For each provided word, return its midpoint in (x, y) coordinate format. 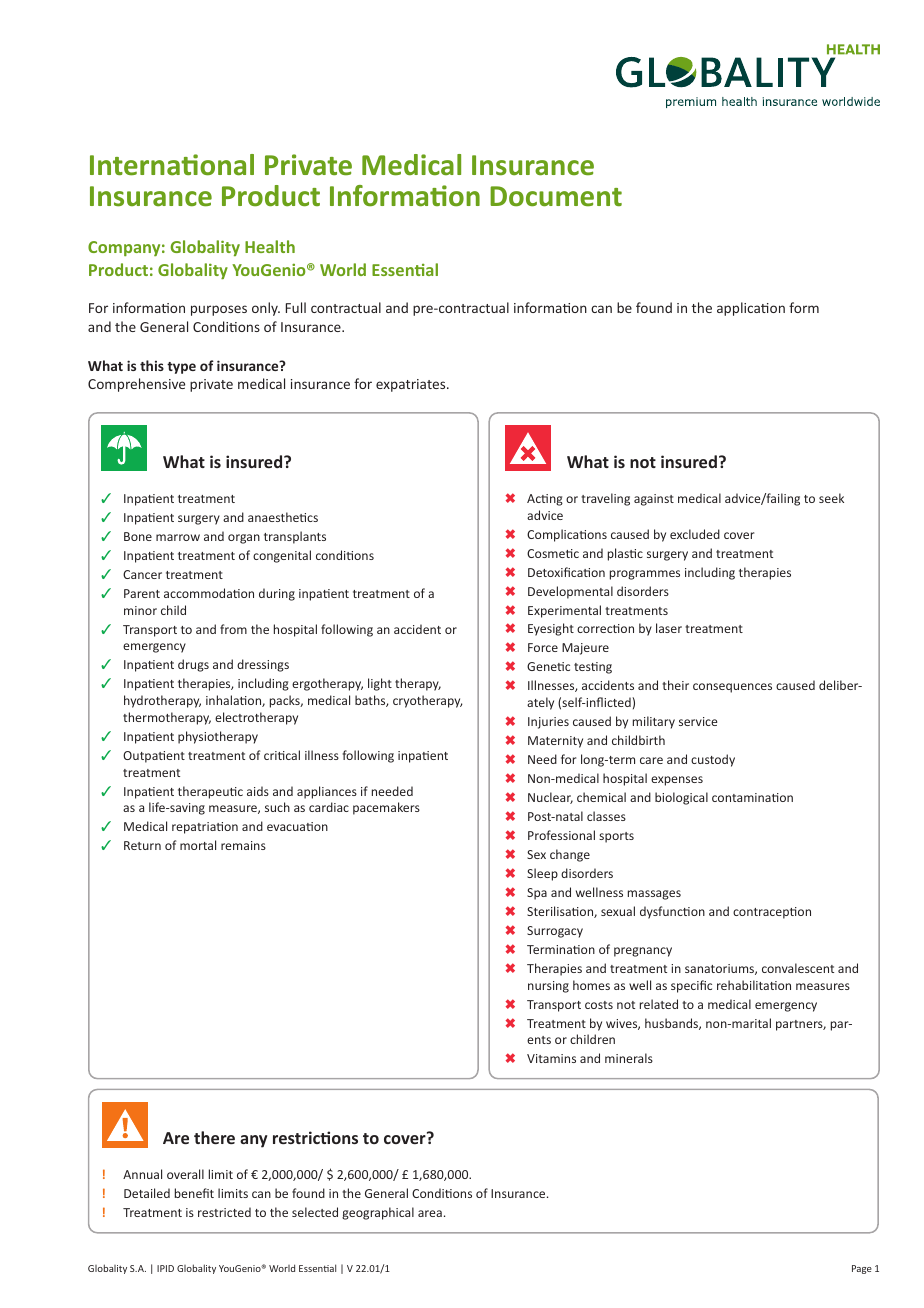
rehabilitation (754, 985)
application (751, 309)
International (172, 165)
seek (831, 498)
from (233, 629)
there (214, 1137)
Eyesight (551, 629)
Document (556, 196)
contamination (752, 797)
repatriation (205, 828)
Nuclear (550, 798)
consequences (732, 688)
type (181, 368)
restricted (224, 1212)
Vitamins (551, 1058)
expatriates (412, 385)
